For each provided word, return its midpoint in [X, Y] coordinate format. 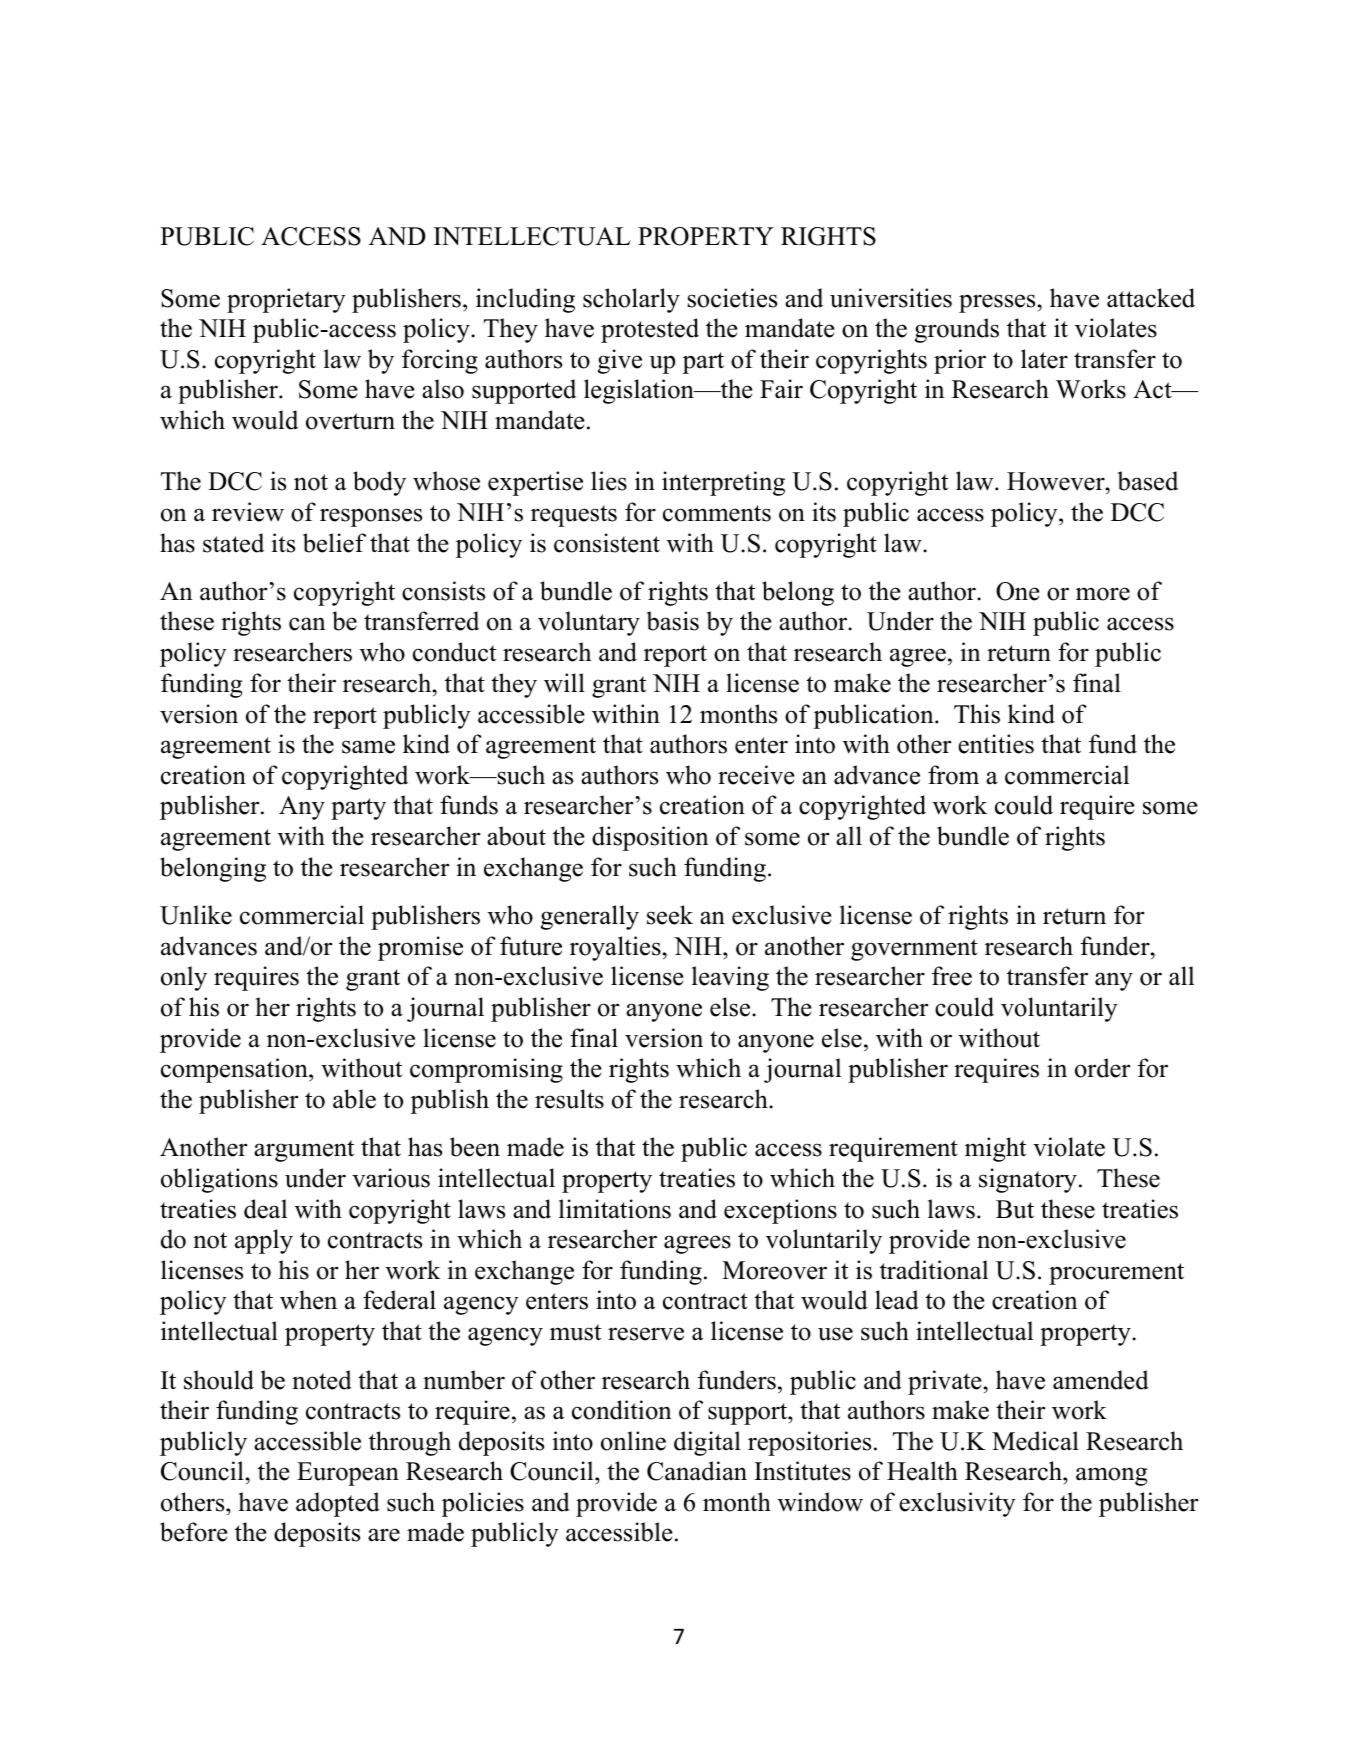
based [1148, 481]
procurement [1116, 1274]
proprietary [286, 300]
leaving [730, 978]
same [368, 747]
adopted [338, 1504]
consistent [607, 543]
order [1102, 1068]
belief [334, 543]
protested [650, 330]
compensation [235, 1070]
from [953, 775]
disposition [650, 838]
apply [264, 1241]
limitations [615, 1209]
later [1044, 359]
